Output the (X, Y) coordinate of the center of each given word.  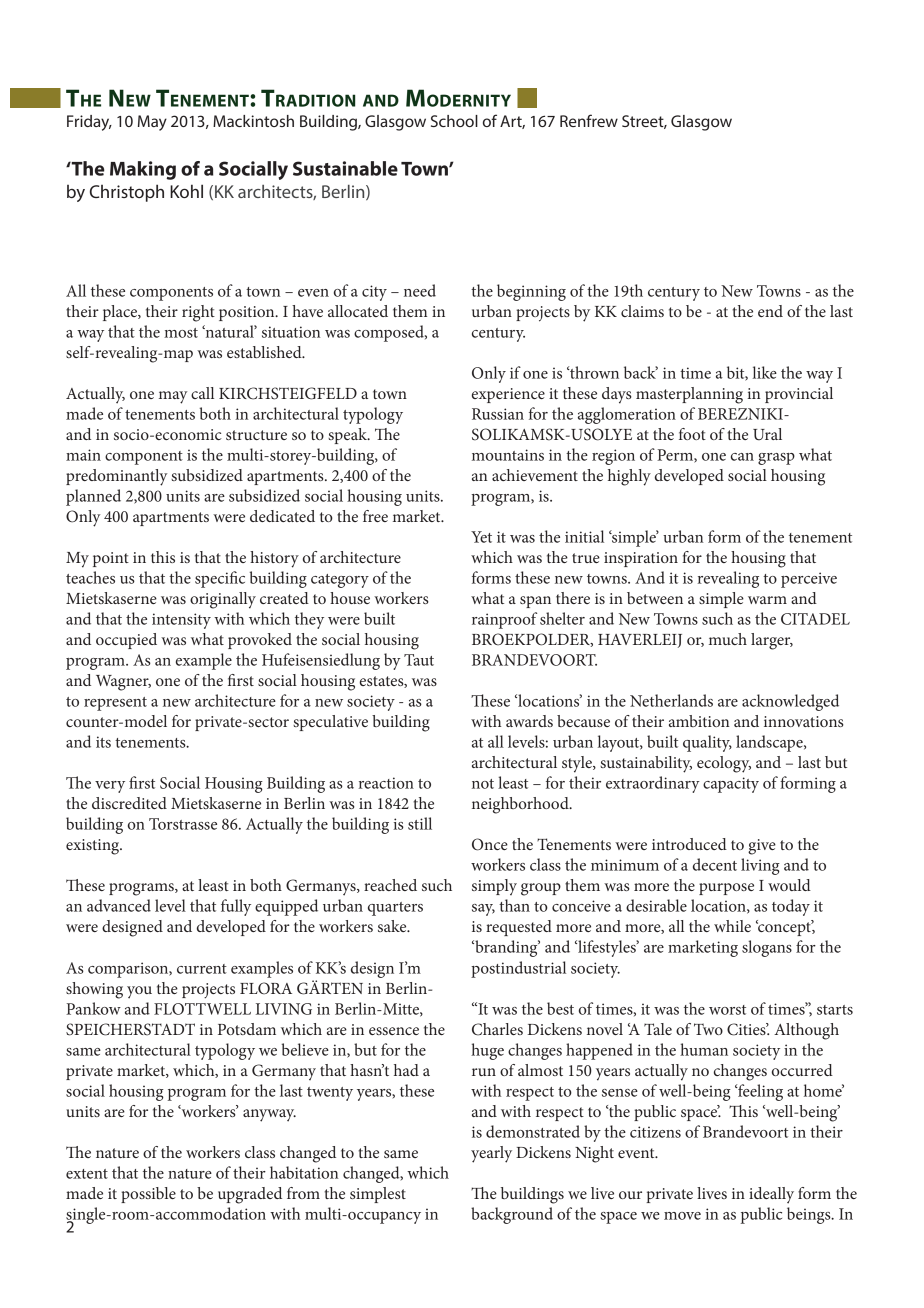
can (742, 457)
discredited (129, 803)
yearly (491, 1154)
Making (143, 170)
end (770, 311)
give (762, 847)
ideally (771, 1195)
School (454, 121)
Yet (481, 537)
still (420, 823)
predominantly (116, 477)
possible (148, 1195)
